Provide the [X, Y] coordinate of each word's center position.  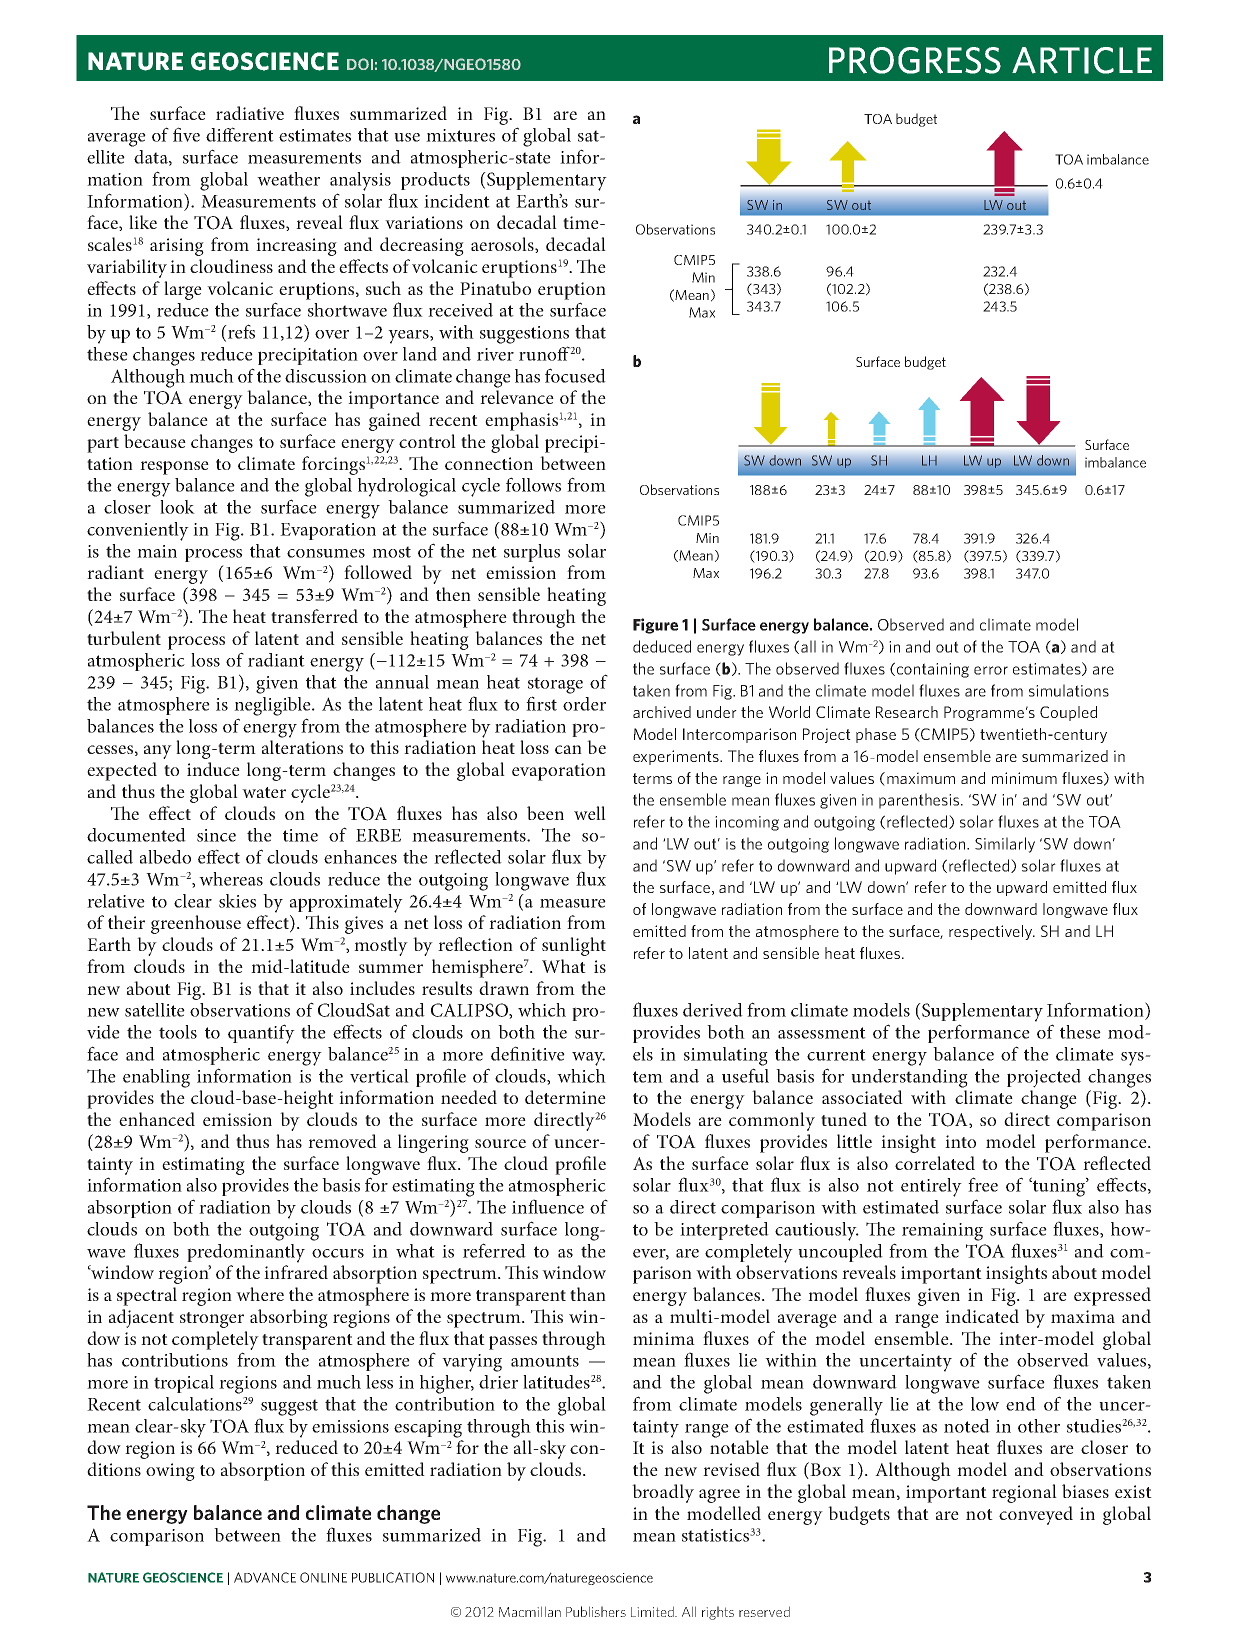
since [216, 835]
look [177, 507]
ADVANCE [265, 1577]
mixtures [460, 135]
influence [548, 1206]
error [991, 670]
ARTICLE [1082, 60]
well [590, 813]
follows [533, 484]
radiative [250, 113]
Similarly [1005, 845]
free [983, 1184]
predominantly [246, 1253]
